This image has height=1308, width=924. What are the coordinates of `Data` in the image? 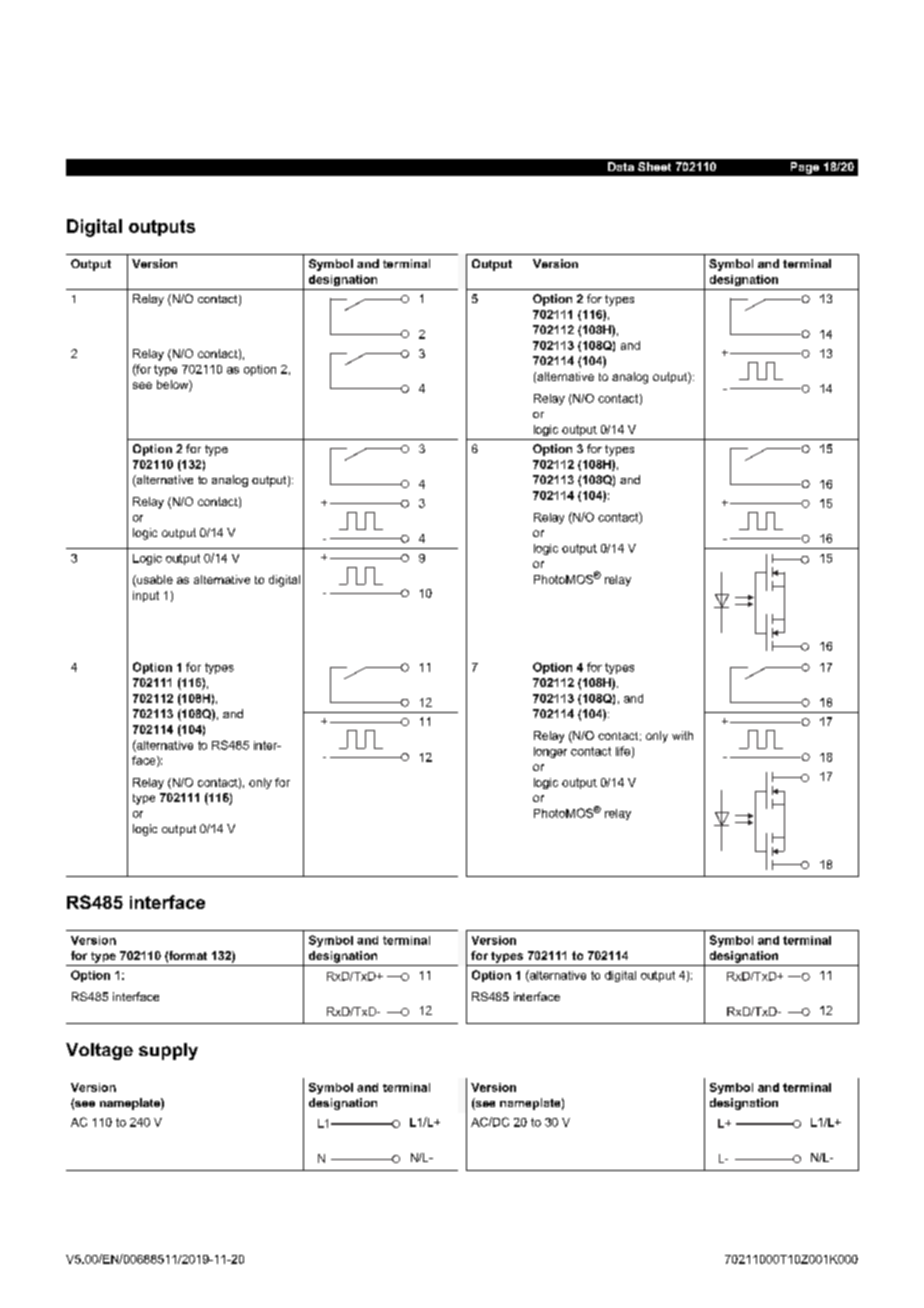 It's located at (621, 166).
